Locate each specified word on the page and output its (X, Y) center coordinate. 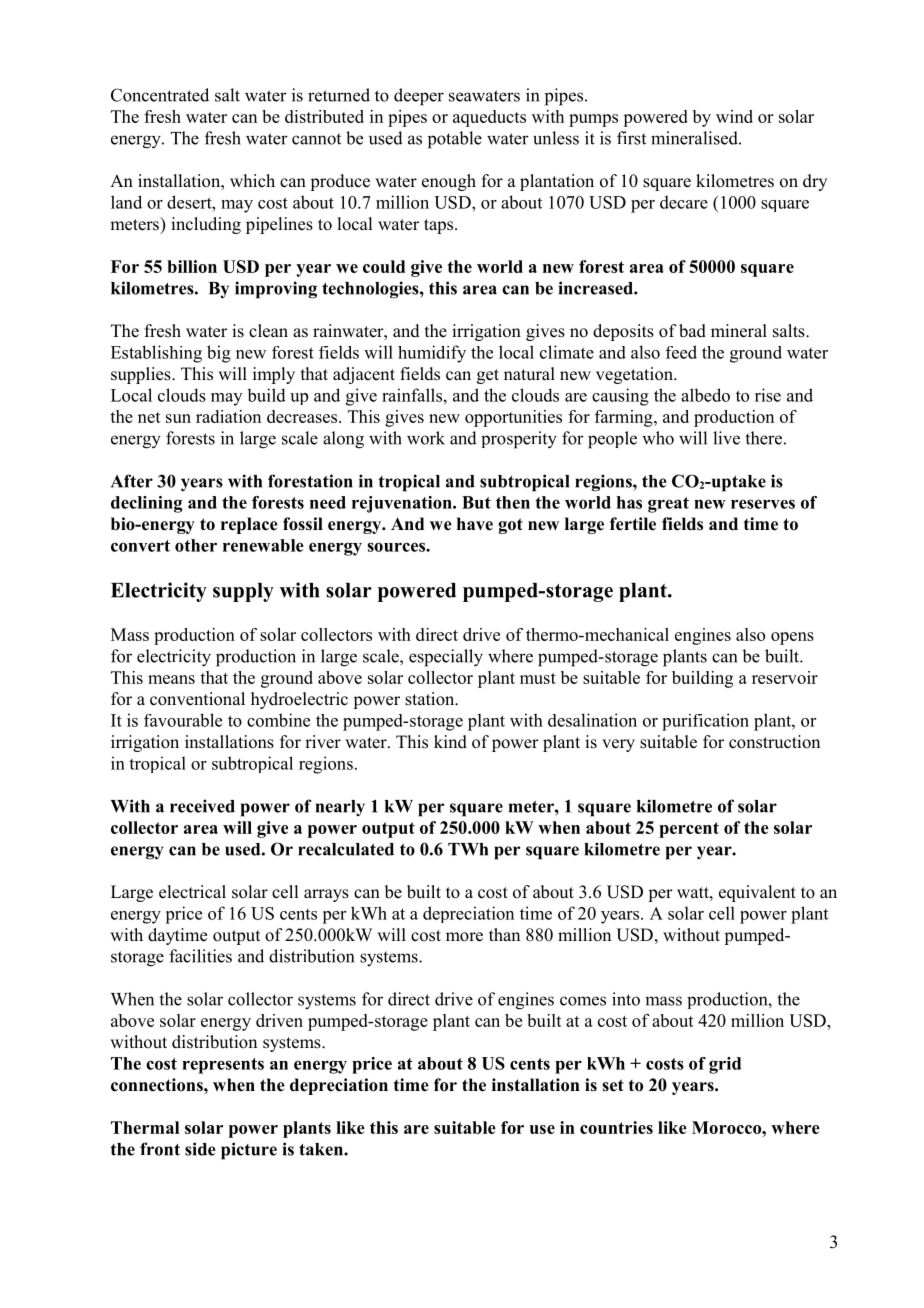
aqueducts (489, 118)
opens (792, 638)
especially (446, 658)
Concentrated (160, 95)
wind (734, 116)
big (219, 354)
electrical (192, 892)
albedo (705, 395)
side (200, 1149)
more (464, 937)
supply (243, 592)
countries (616, 1127)
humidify (432, 354)
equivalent (757, 893)
